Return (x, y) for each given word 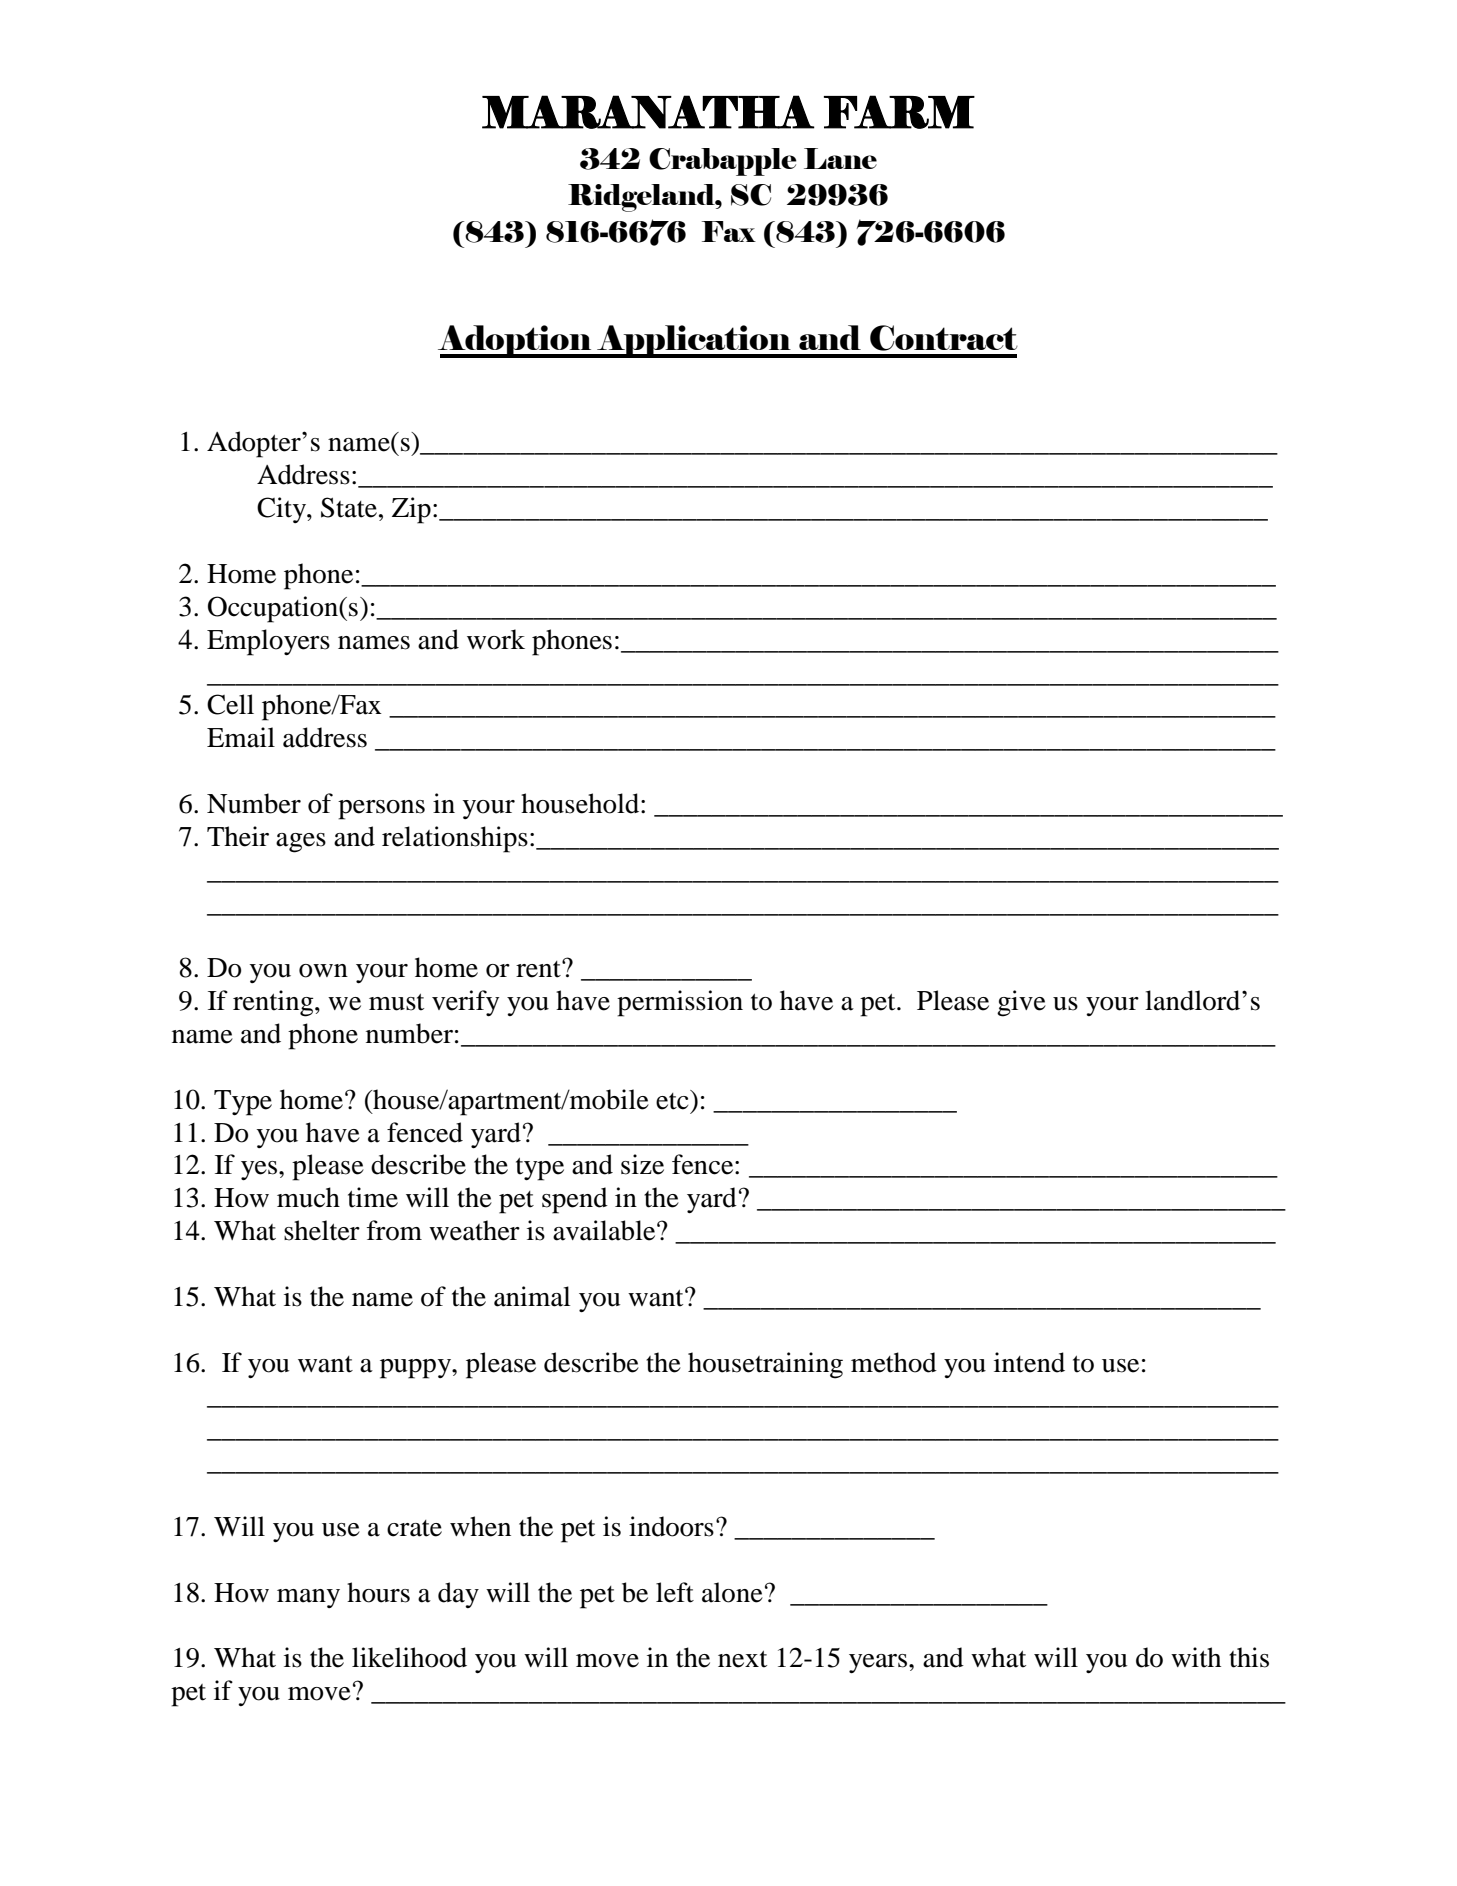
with (1196, 1657)
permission (680, 1003)
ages (301, 843)
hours (378, 1592)
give (1021, 1003)
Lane (840, 158)
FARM (899, 112)
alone (732, 1592)
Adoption (516, 341)
